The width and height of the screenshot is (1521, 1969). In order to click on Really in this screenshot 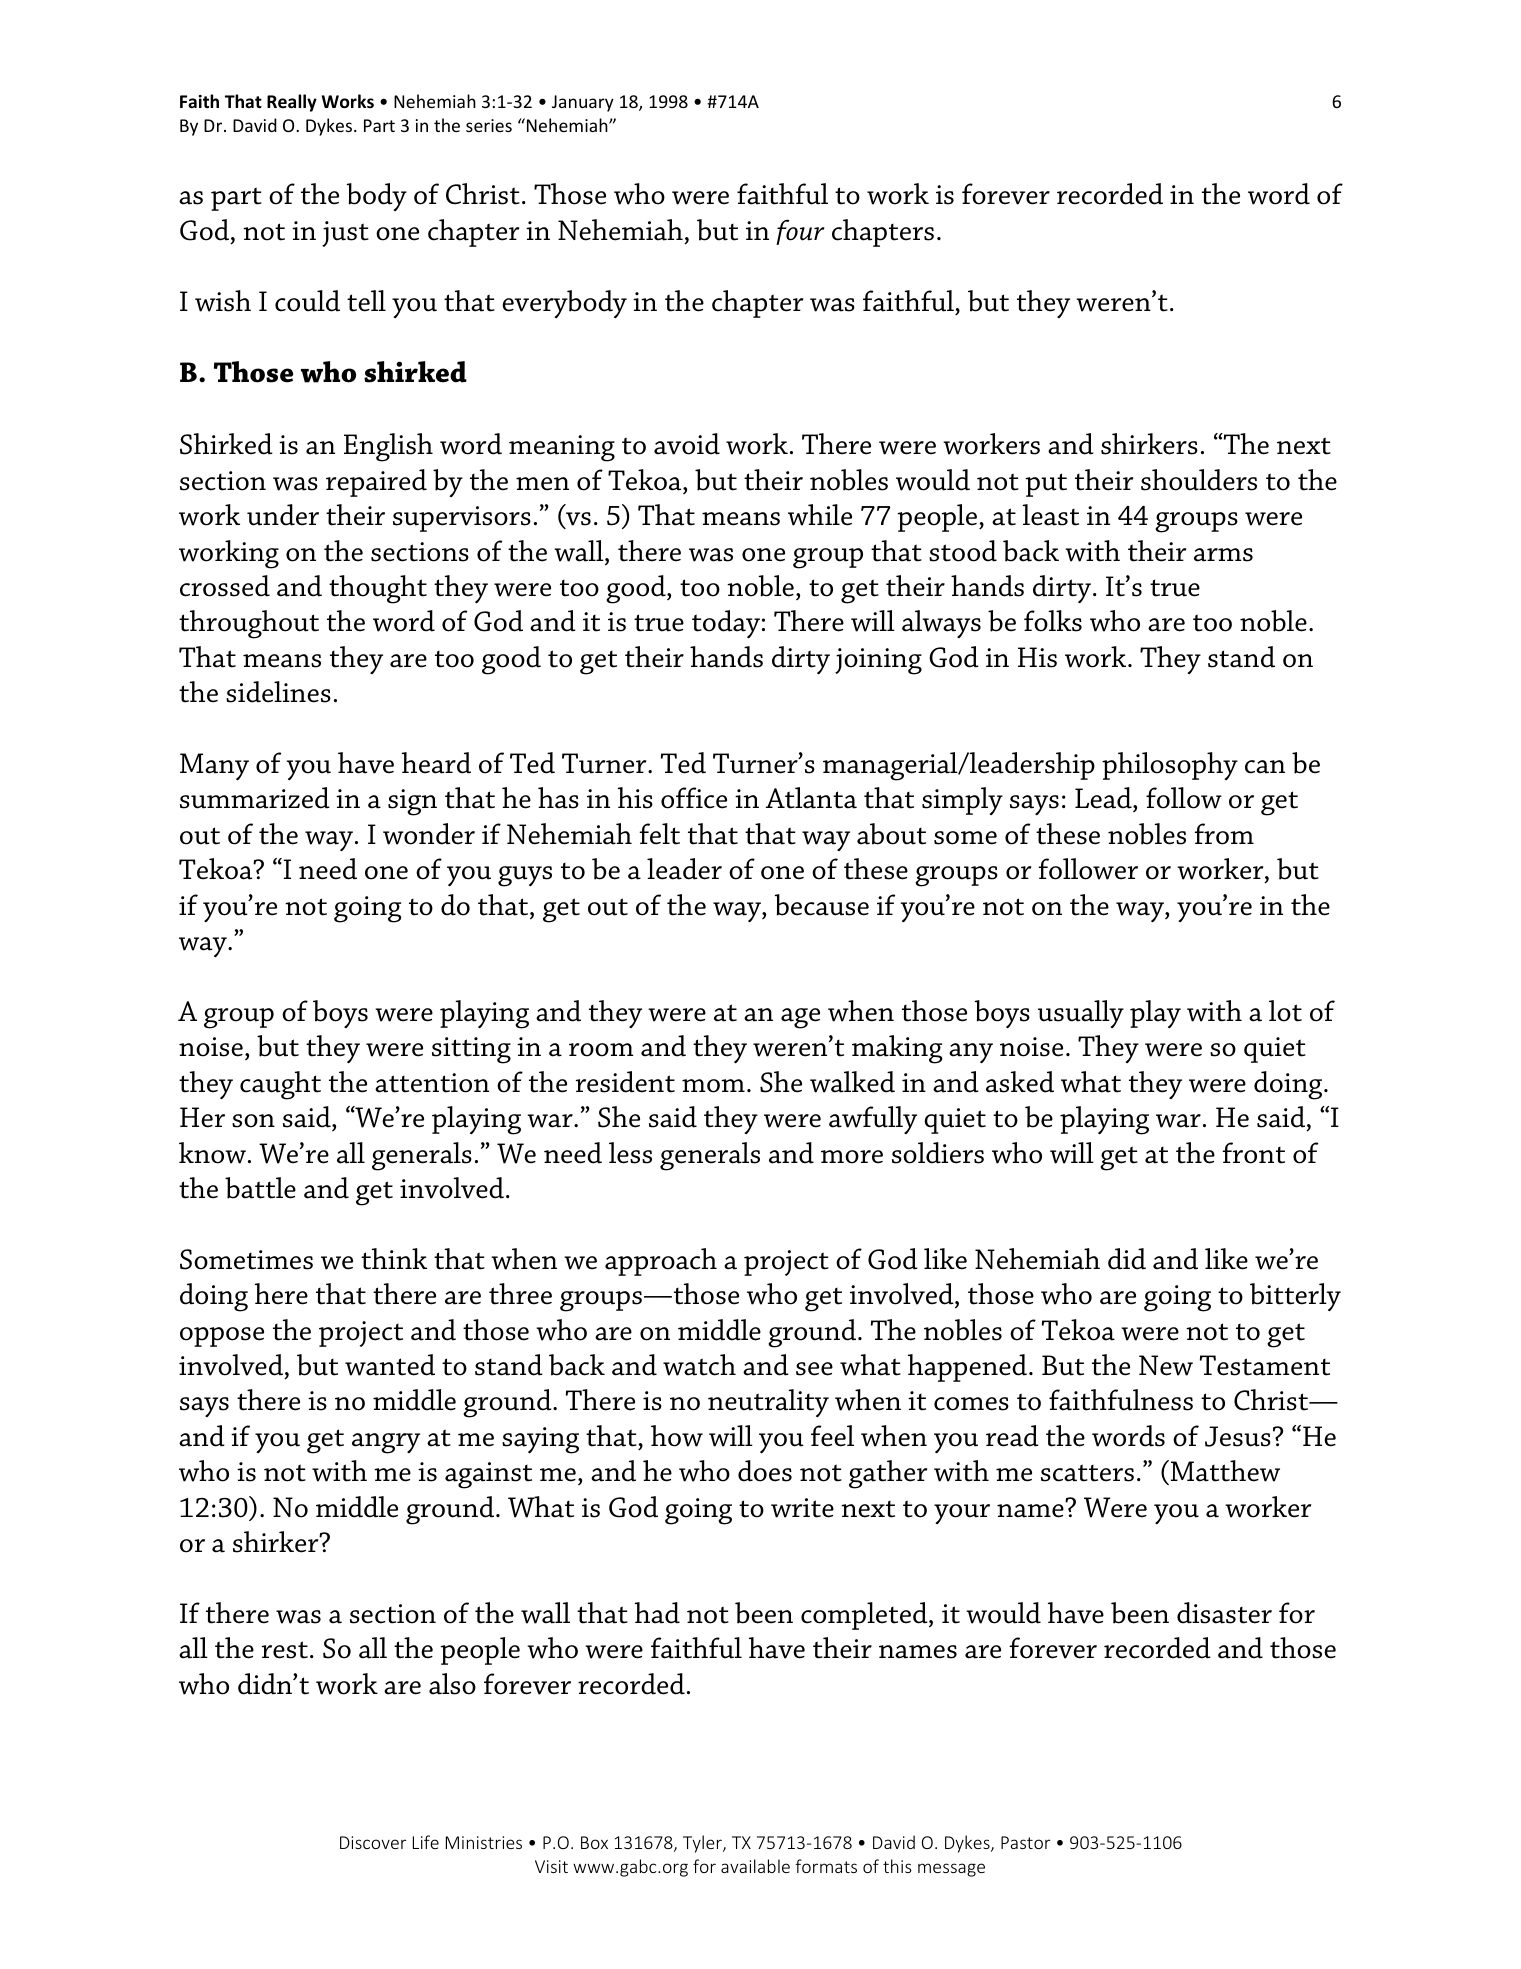, I will do `click(292, 103)`.
